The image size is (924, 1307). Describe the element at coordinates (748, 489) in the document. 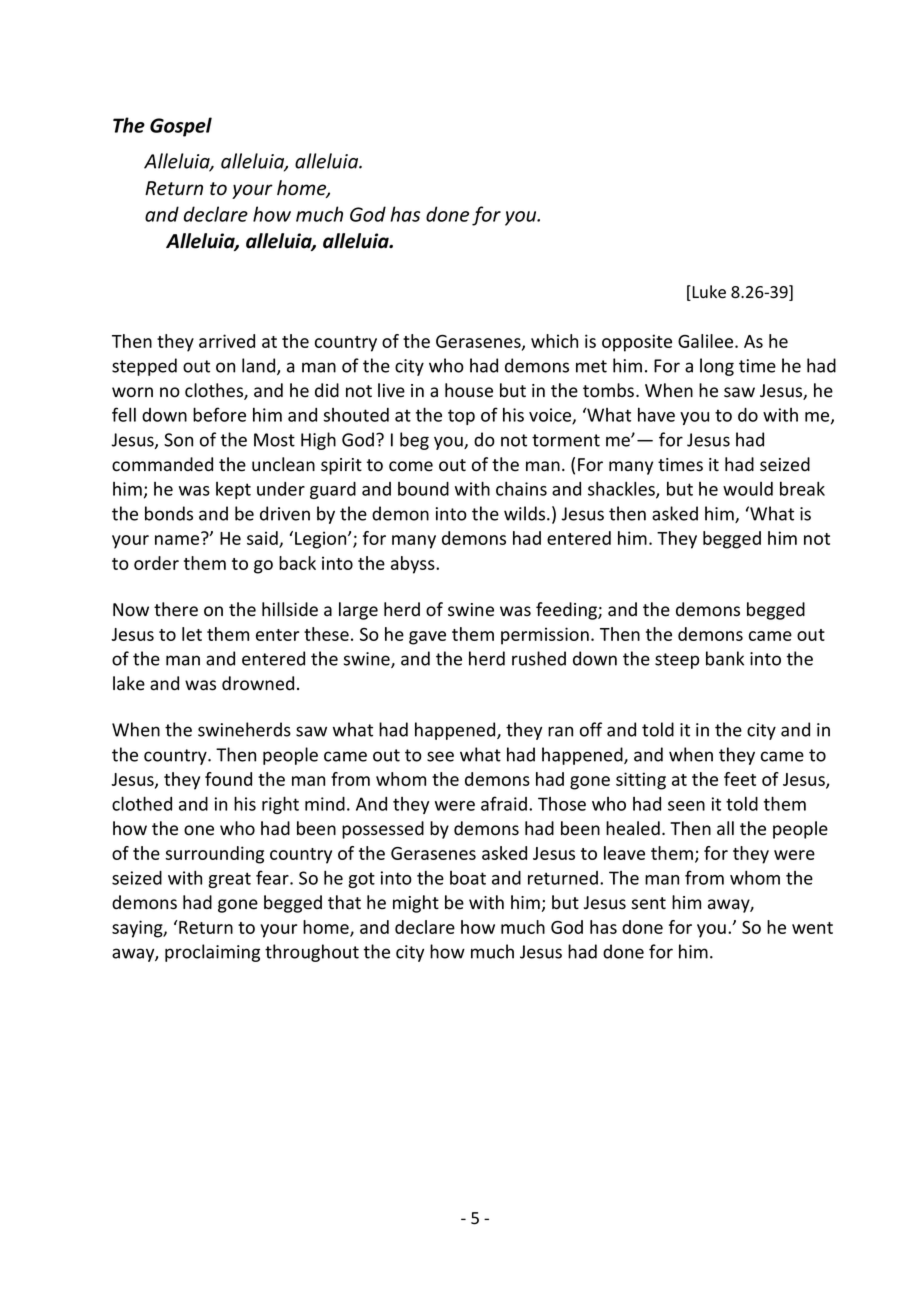

I see `would` at that location.
